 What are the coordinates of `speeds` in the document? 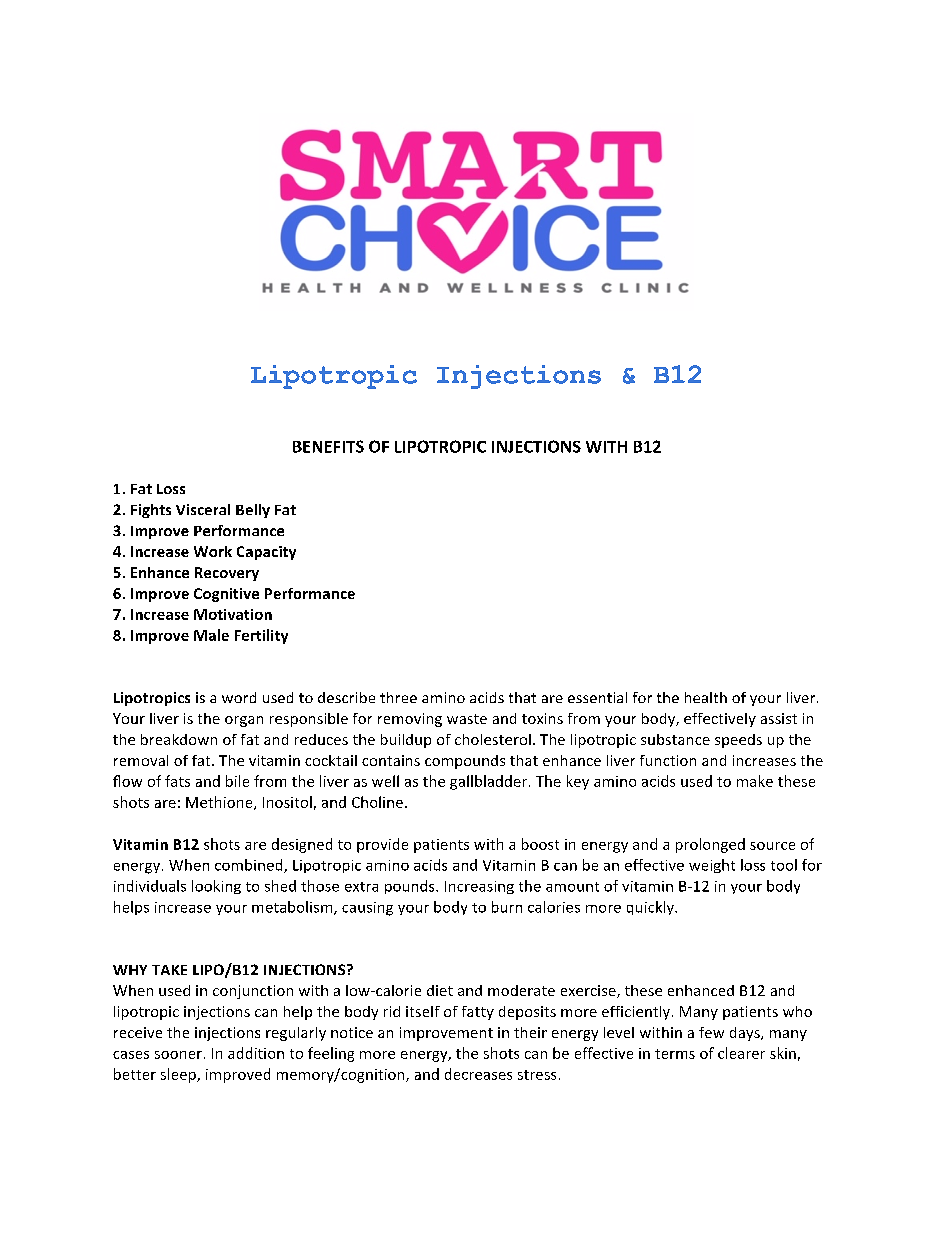 It's located at (738, 741).
